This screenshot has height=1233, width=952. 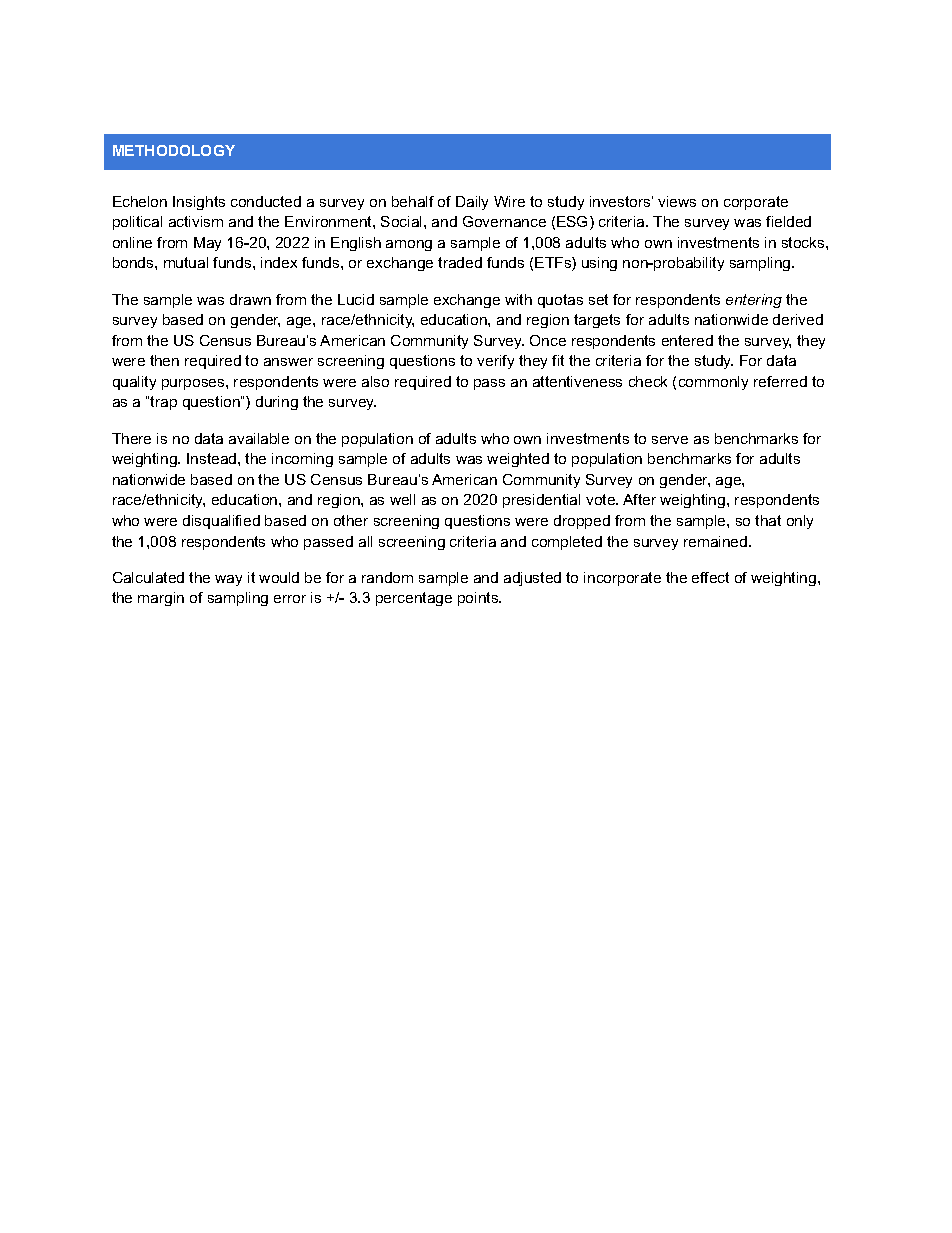 What do you see at coordinates (250, 299) in the screenshot?
I see `drawn` at bounding box center [250, 299].
